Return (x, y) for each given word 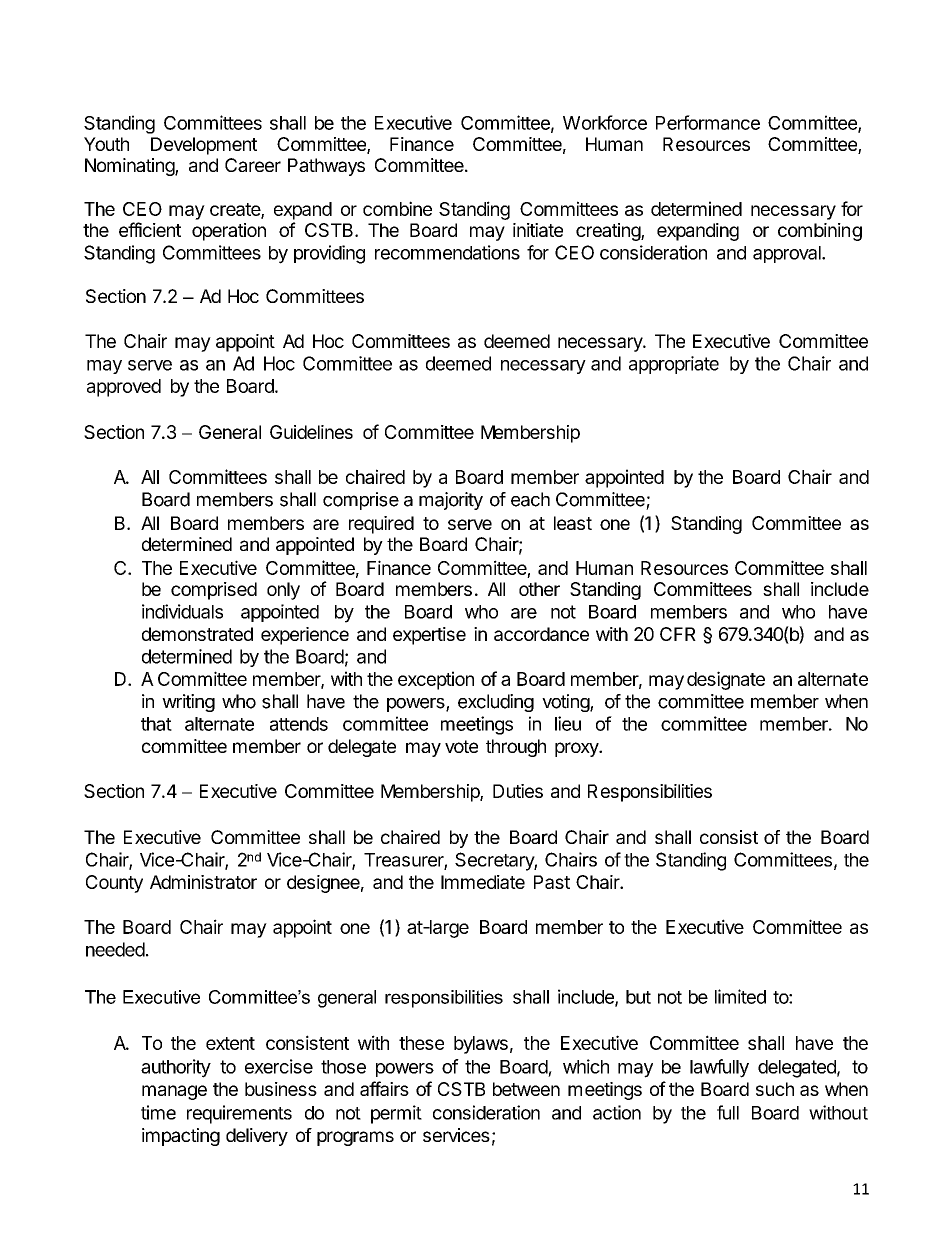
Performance (708, 122)
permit (396, 1114)
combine (397, 208)
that (156, 724)
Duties (518, 791)
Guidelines (311, 432)
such (775, 1089)
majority (451, 501)
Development (204, 146)
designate (726, 680)
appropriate (674, 365)
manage (174, 1092)
